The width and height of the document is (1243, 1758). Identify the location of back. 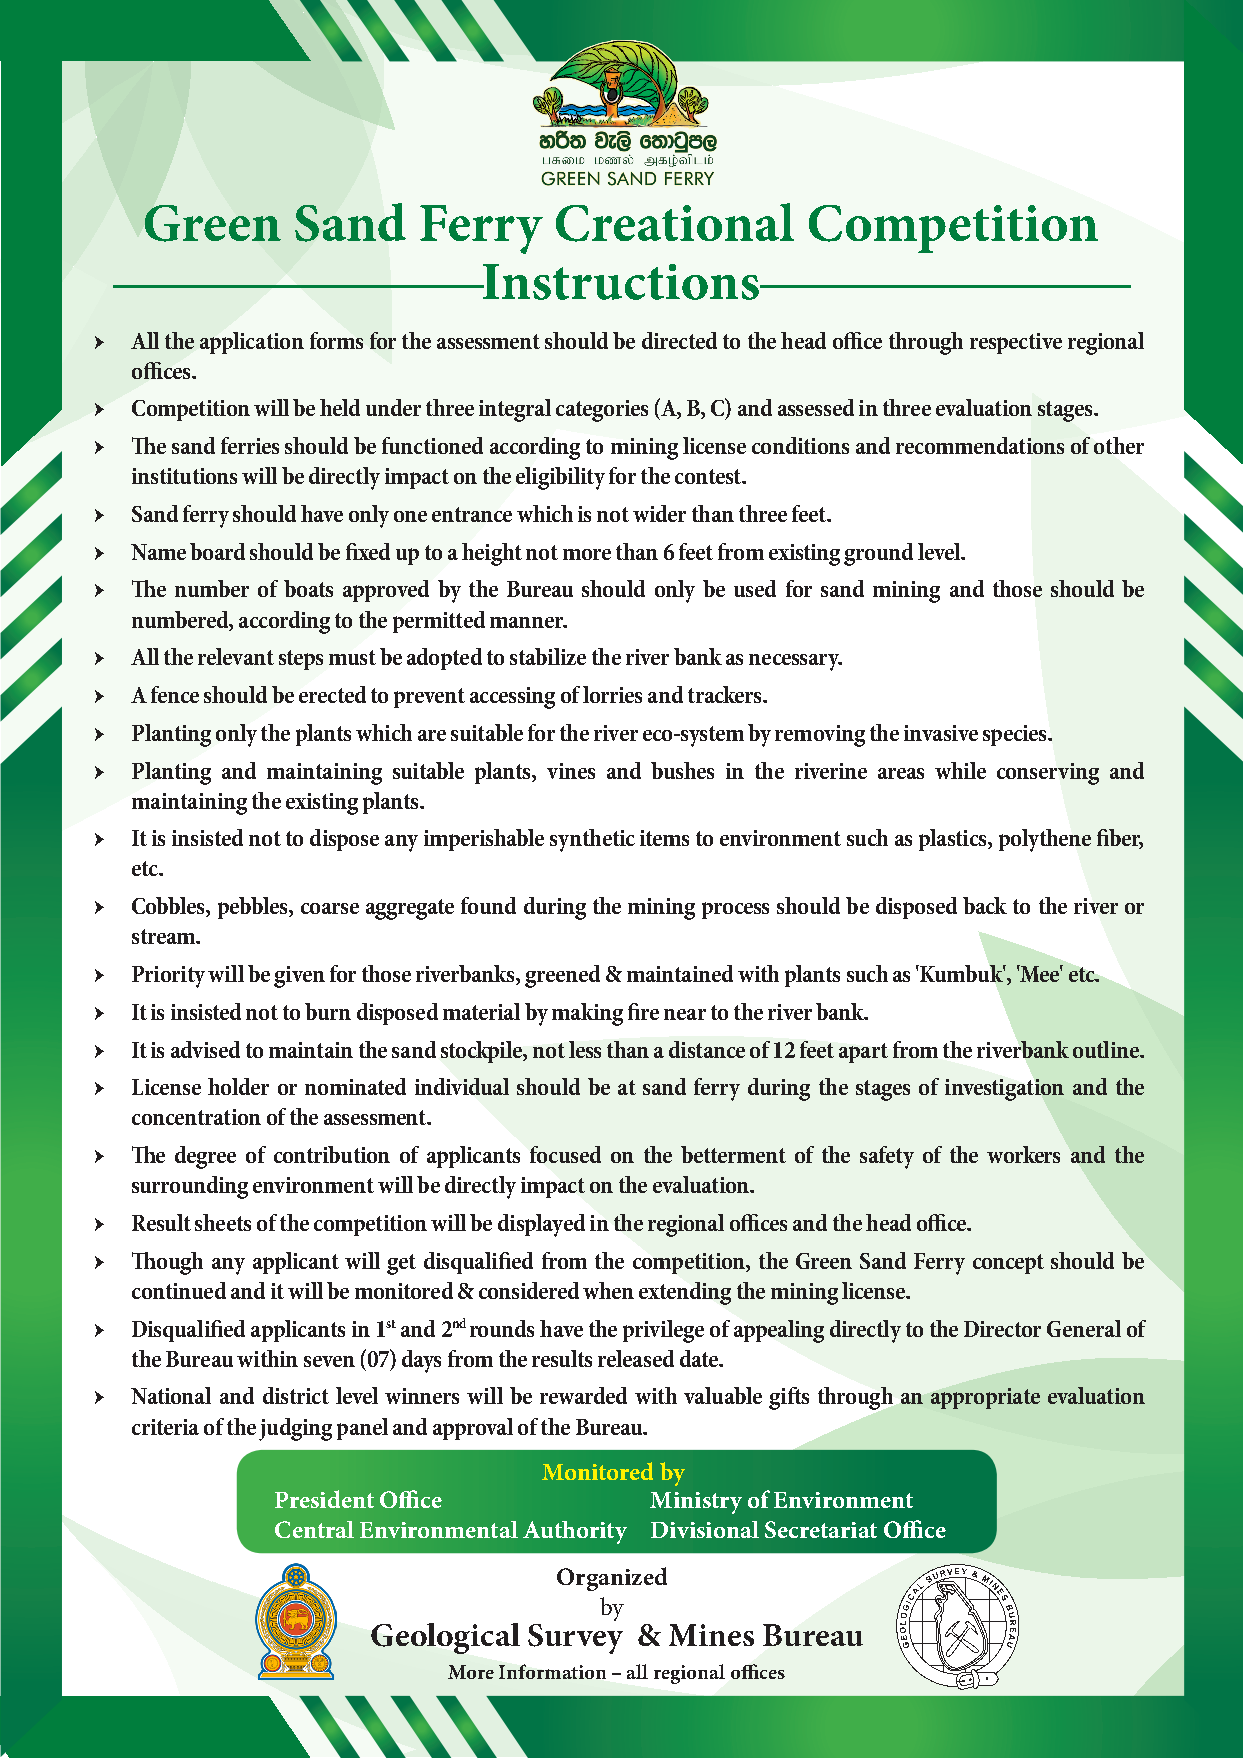
(985, 905).
